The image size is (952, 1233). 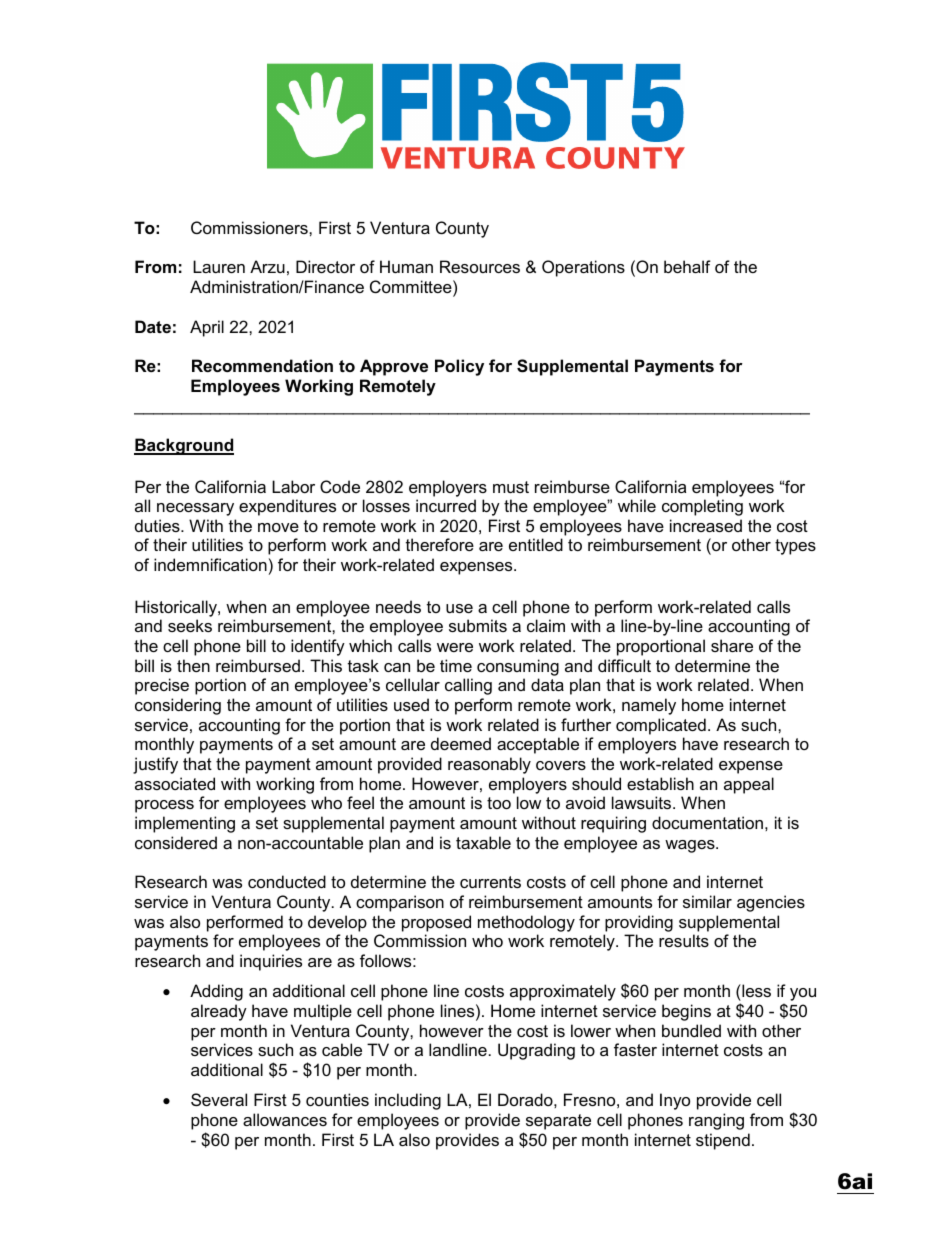 I want to click on behalf, so click(x=687, y=266).
